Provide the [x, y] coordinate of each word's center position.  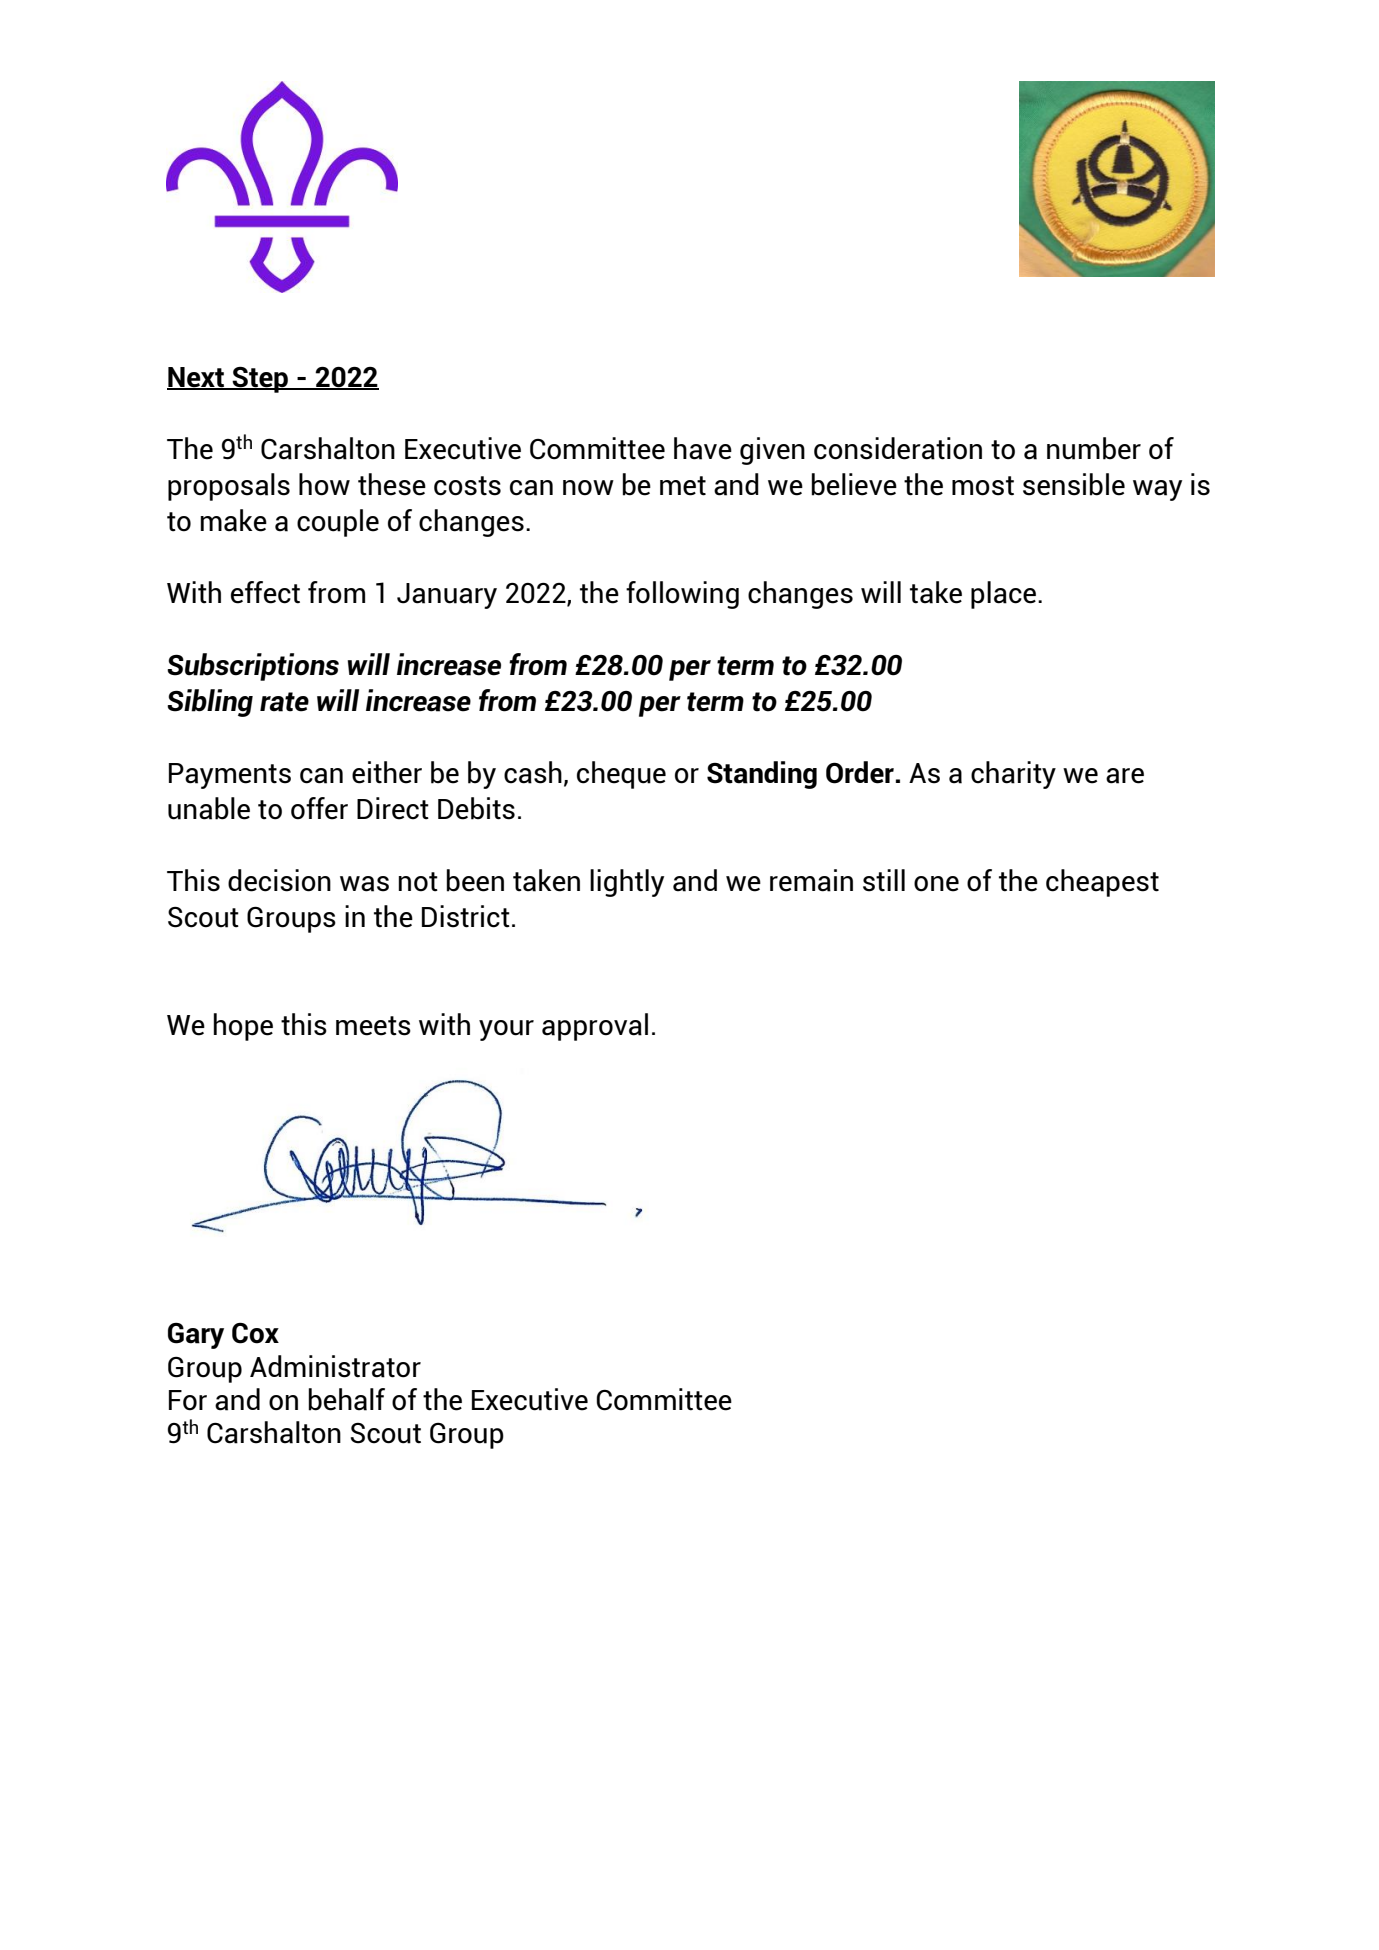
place [1005, 595]
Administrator [335, 1366]
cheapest [1102, 883]
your [506, 1030]
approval [595, 1027]
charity [1013, 775]
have [703, 448]
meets [373, 1026]
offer [319, 808]
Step [260, 380]
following [682, 595]
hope [243, 1027]
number [1094, 448]
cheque [621, 775]
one [936, 884]
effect [265, 592]
